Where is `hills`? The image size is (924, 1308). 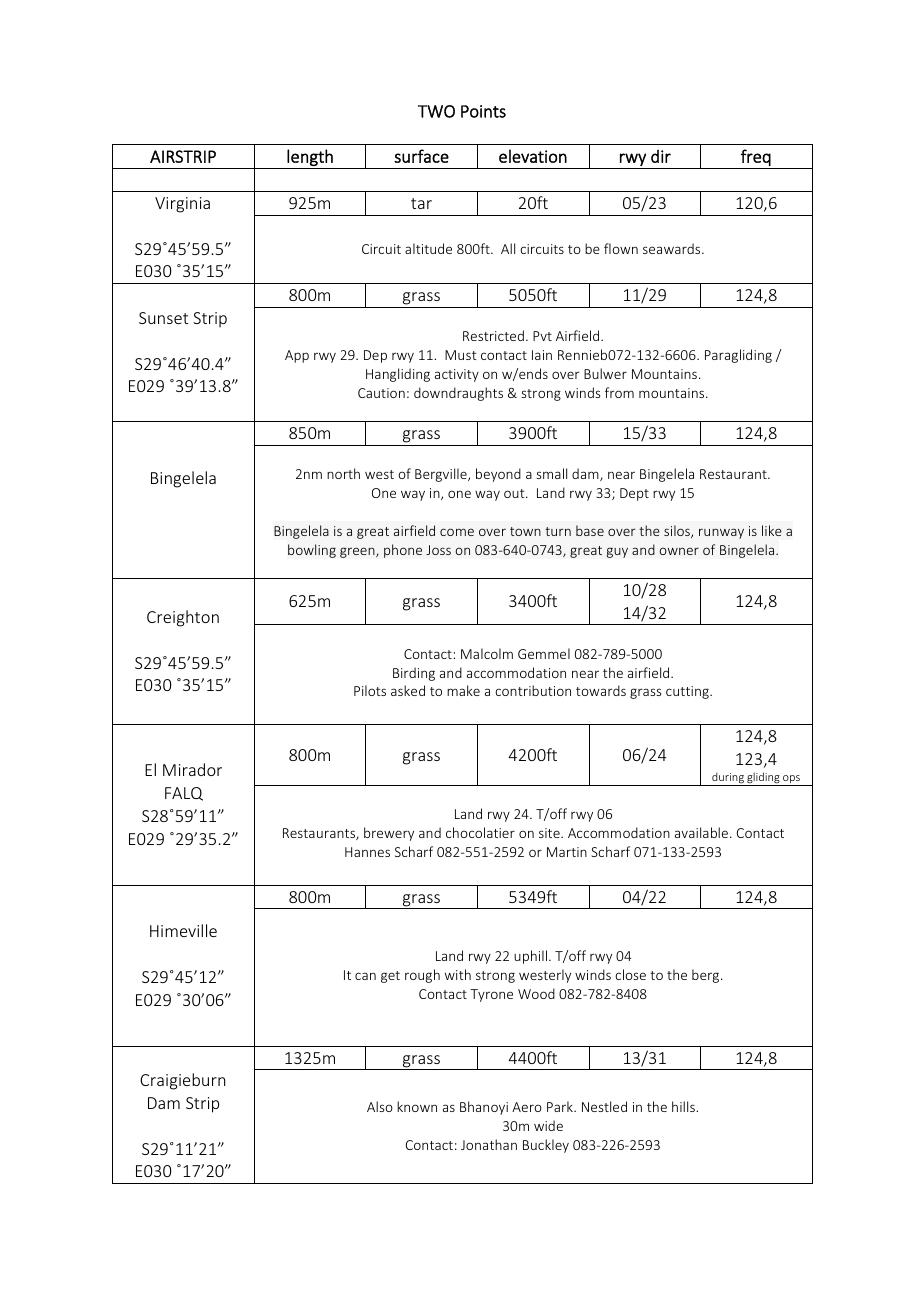 hills is located at coordinates (684, 1106).
